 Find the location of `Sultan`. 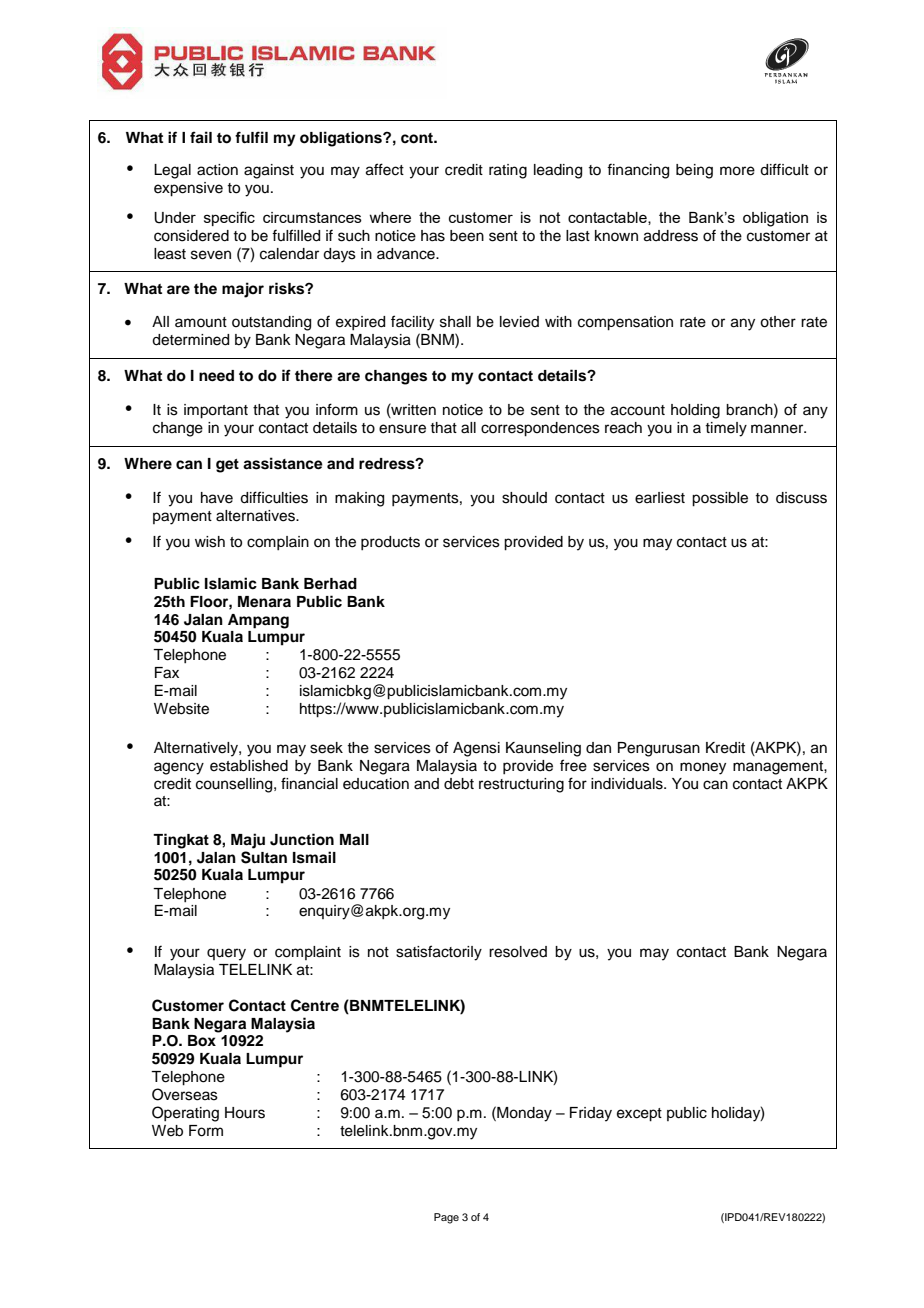

Sultan is located at coordinates (264, 857).
